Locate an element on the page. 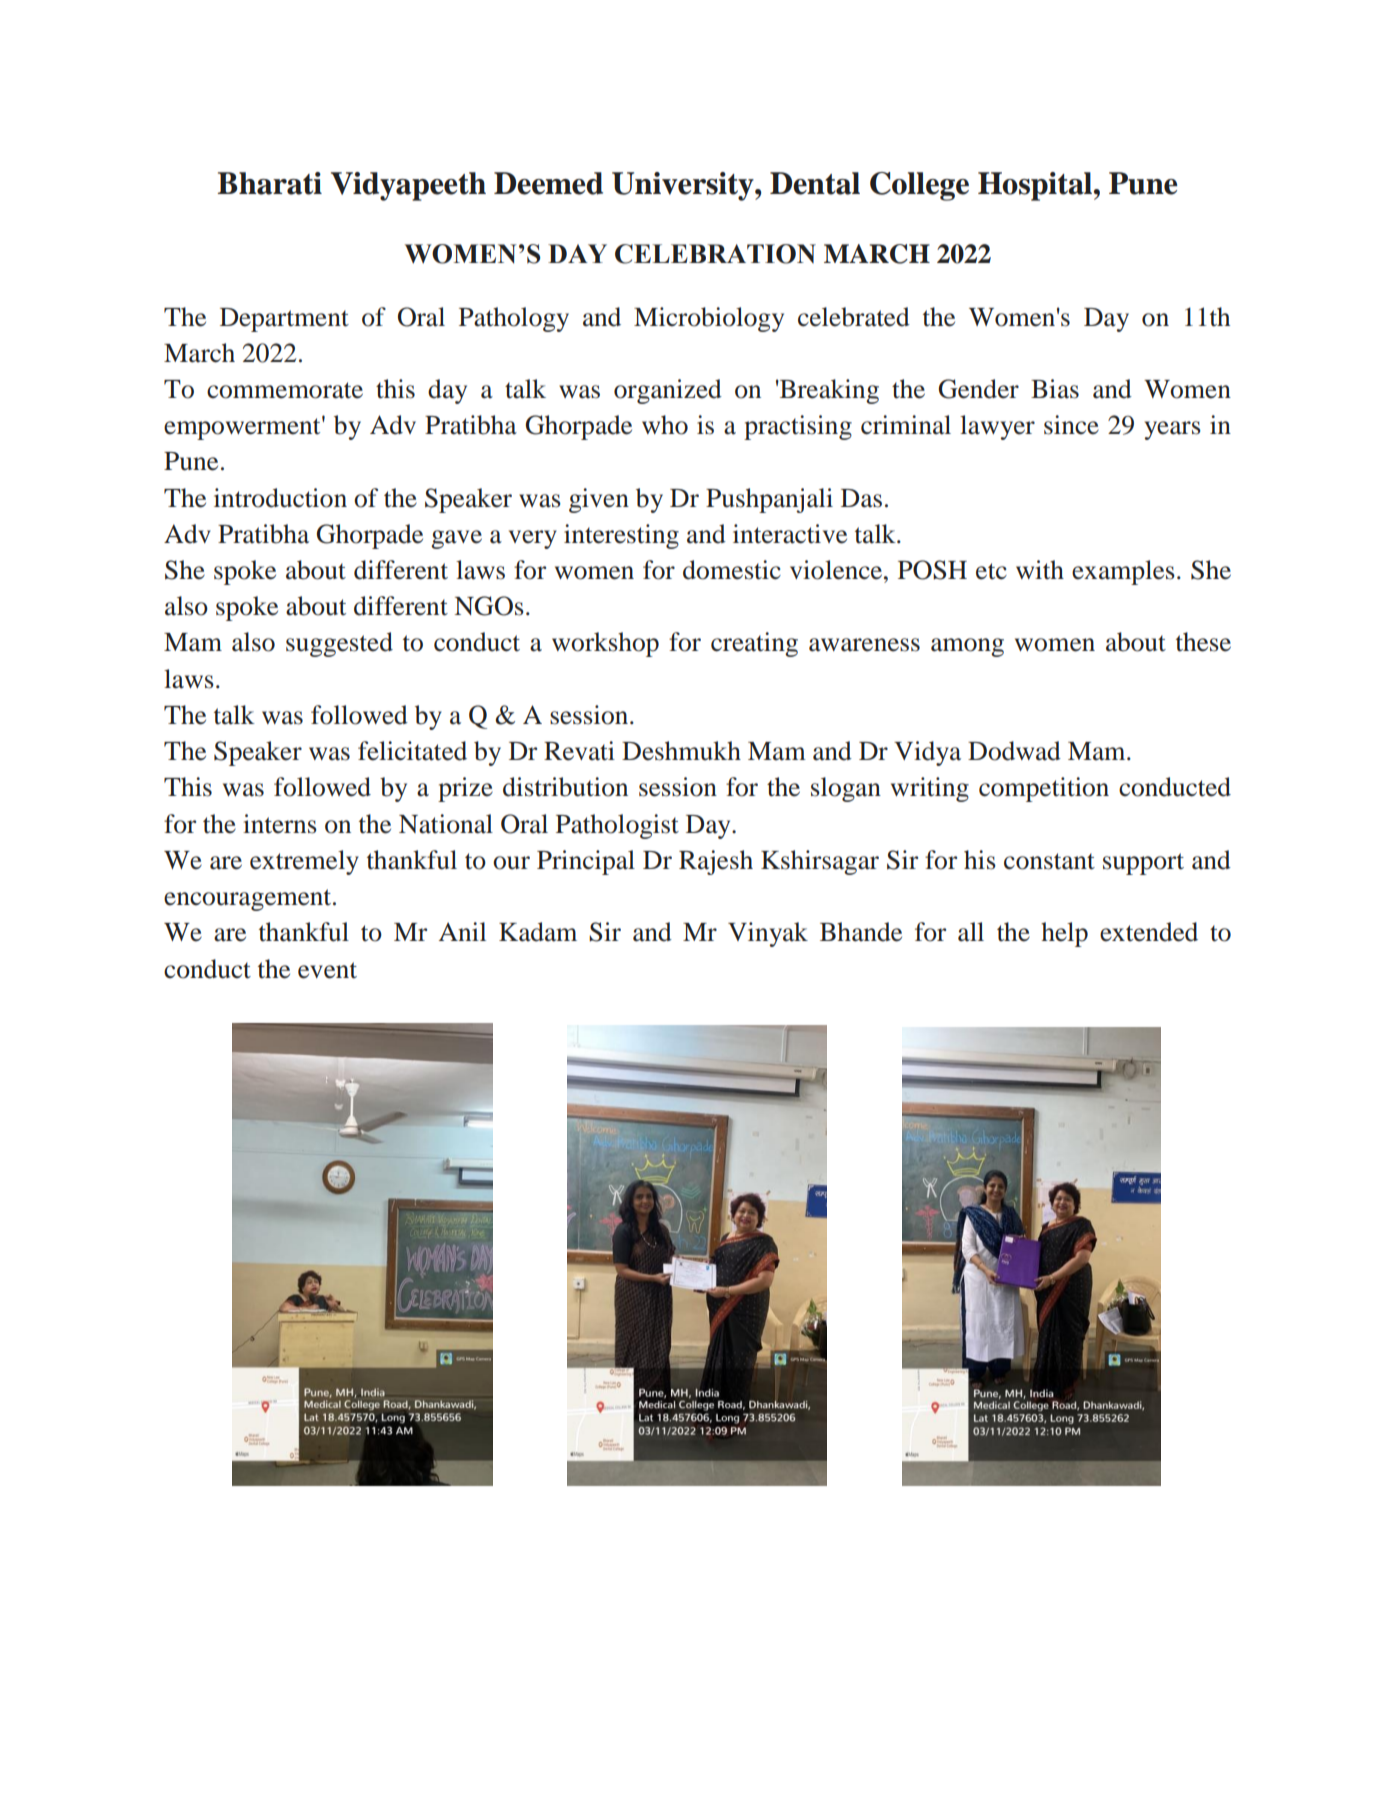 The height and width of the page is (1807, 1396). examples is located at coordinates (1123, 572).
